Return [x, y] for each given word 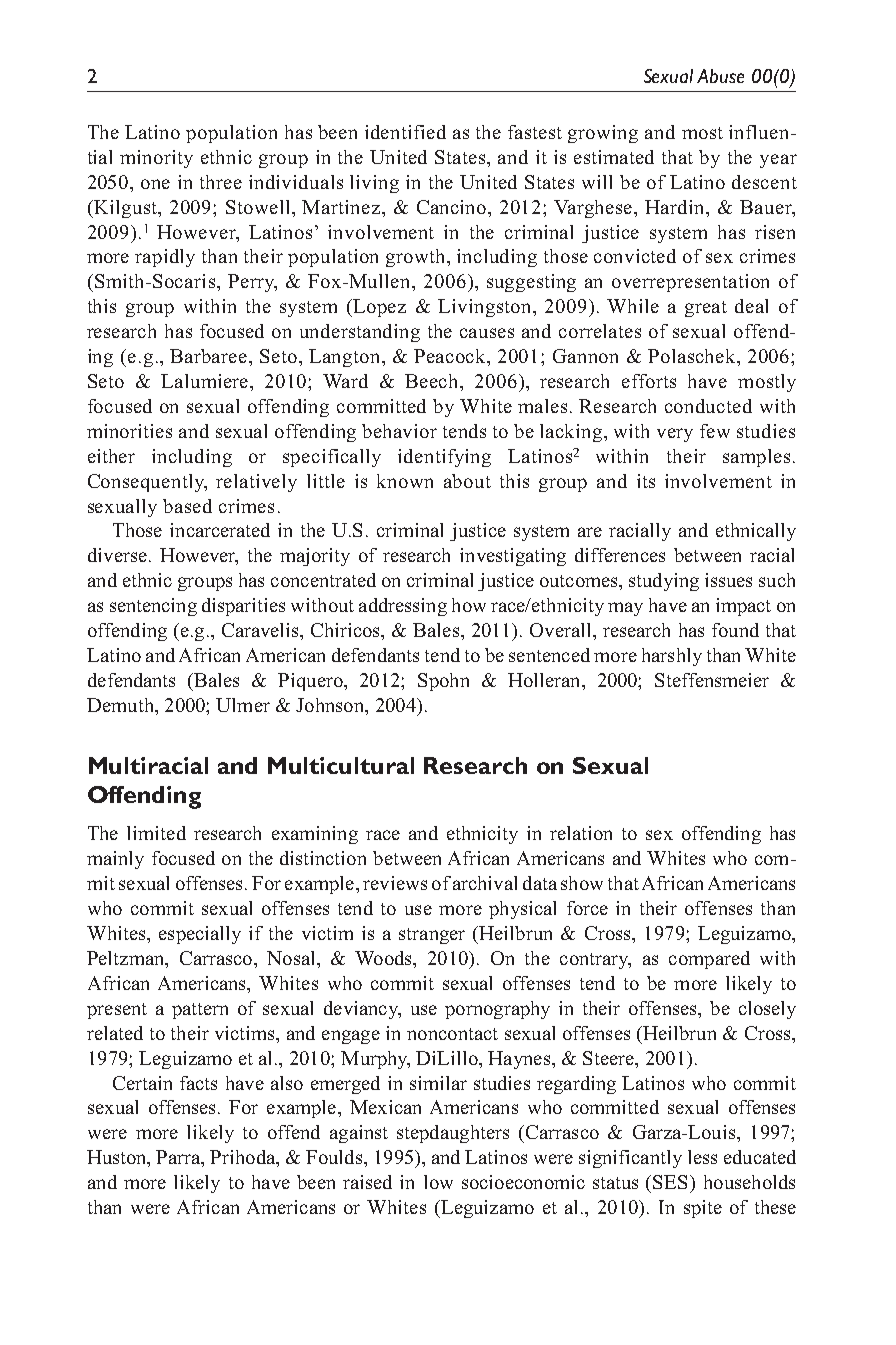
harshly [672, 657]
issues [728, 580]
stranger [432, 936]
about [467, 481]
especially [200, 935]
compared [709, 960]
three [221, 182]
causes [487, 333]
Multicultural [341, 765]
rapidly [165, 258]
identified [405, 132]
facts [198, 1083]
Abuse [720, 76]
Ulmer [243, 705]
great [706, 309]
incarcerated [220, 530]
